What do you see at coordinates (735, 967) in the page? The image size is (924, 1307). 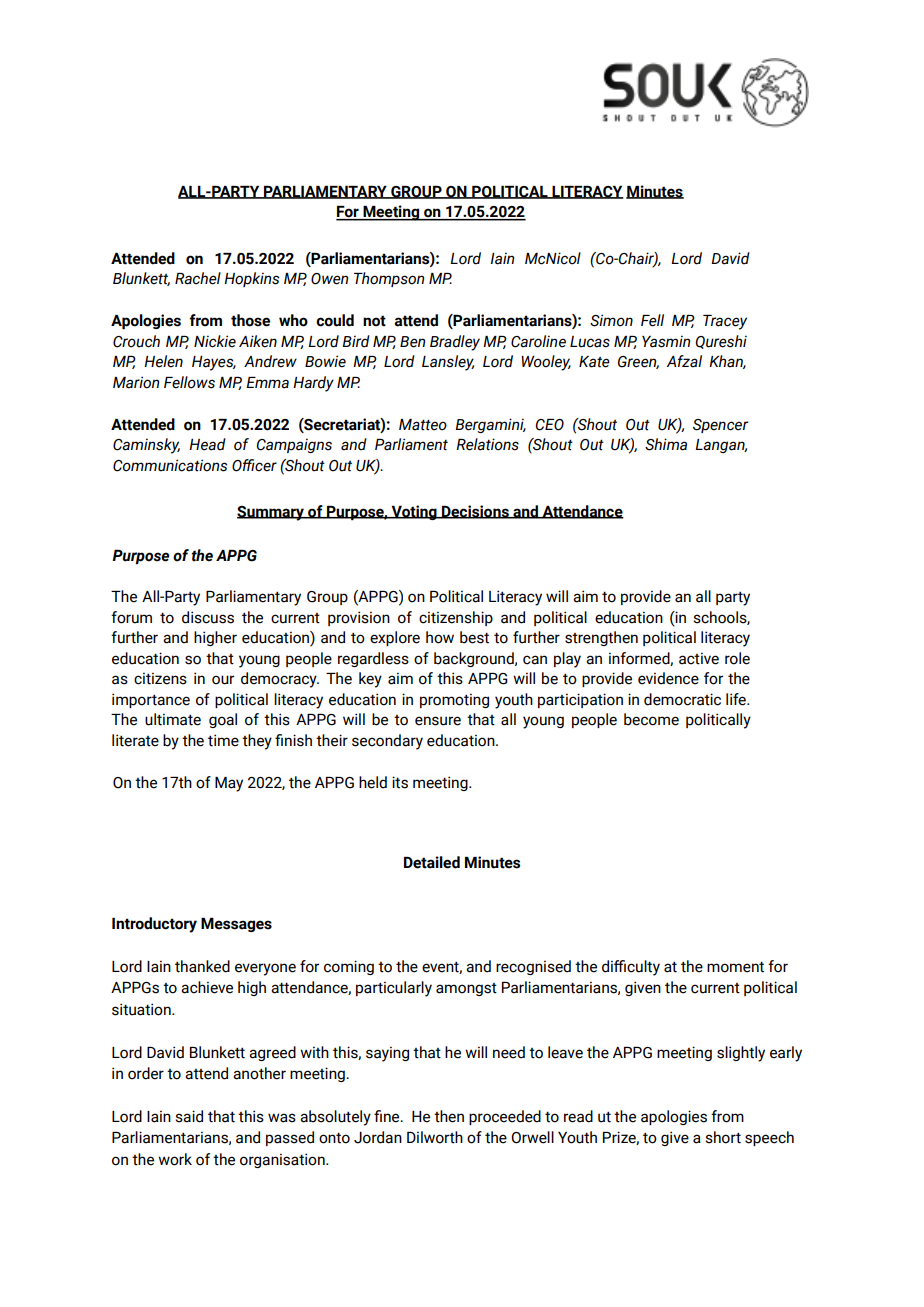 I see `moment` at bounding box center [735, 967].
